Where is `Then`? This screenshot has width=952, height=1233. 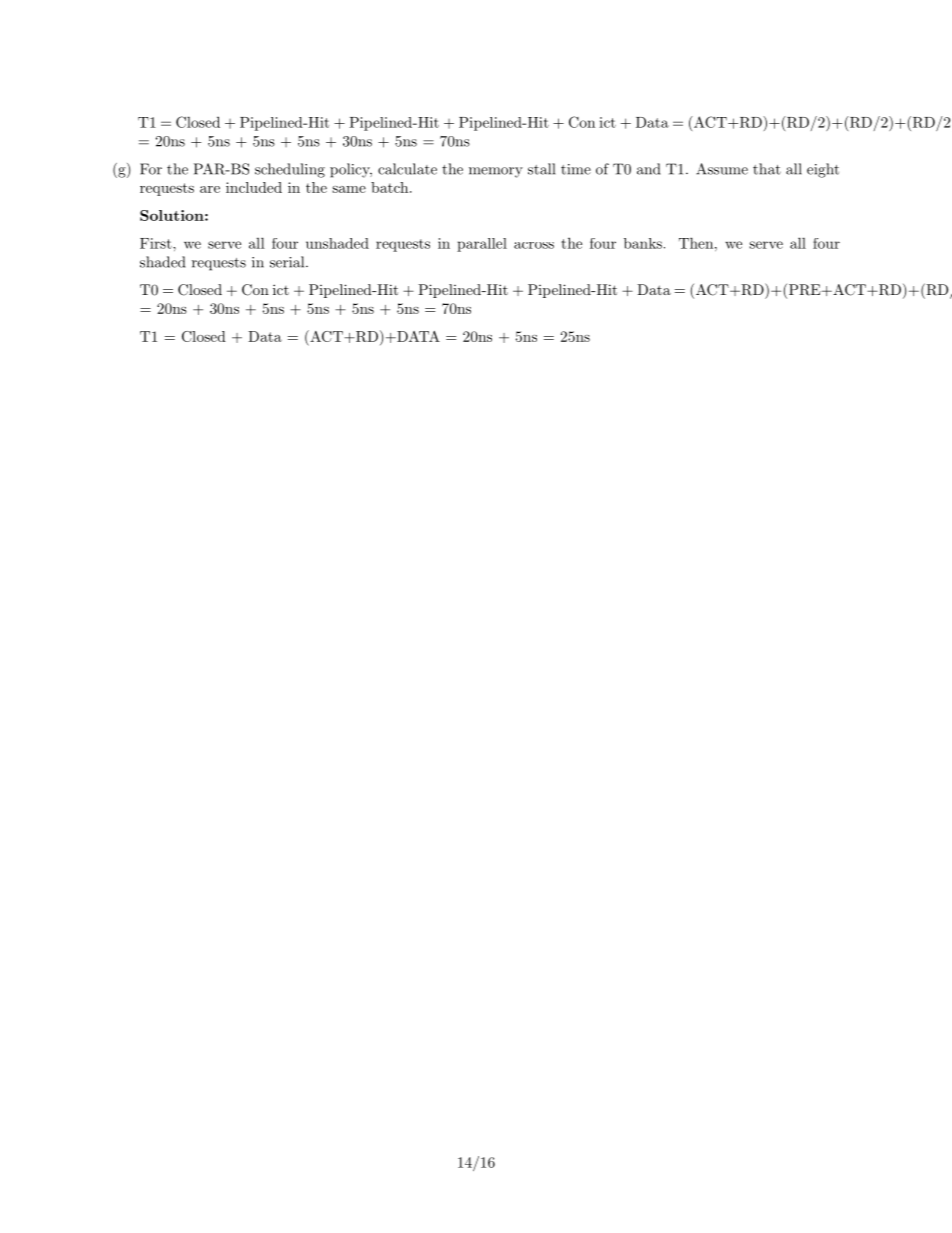 Then is located at coordinates (696, 243).
